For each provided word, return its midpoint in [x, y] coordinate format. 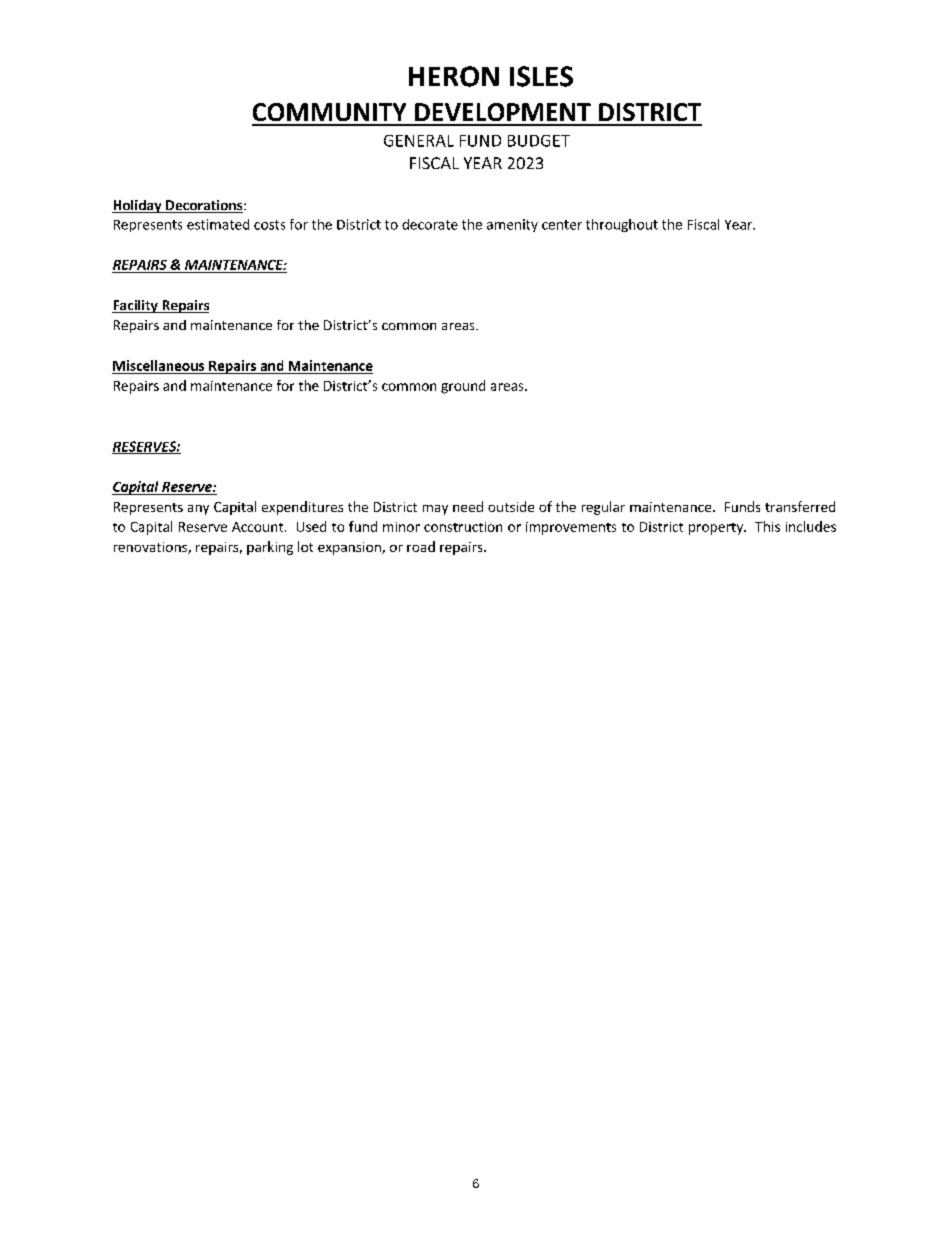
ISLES [541, 76]
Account [259, 527]
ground [463, 387]
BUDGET [539, 141]
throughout [622, 225]
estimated [218, 224]
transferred [800, 506]
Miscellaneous [158, 365]
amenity [512, 225]
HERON [454, 76]
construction [463, 527]
